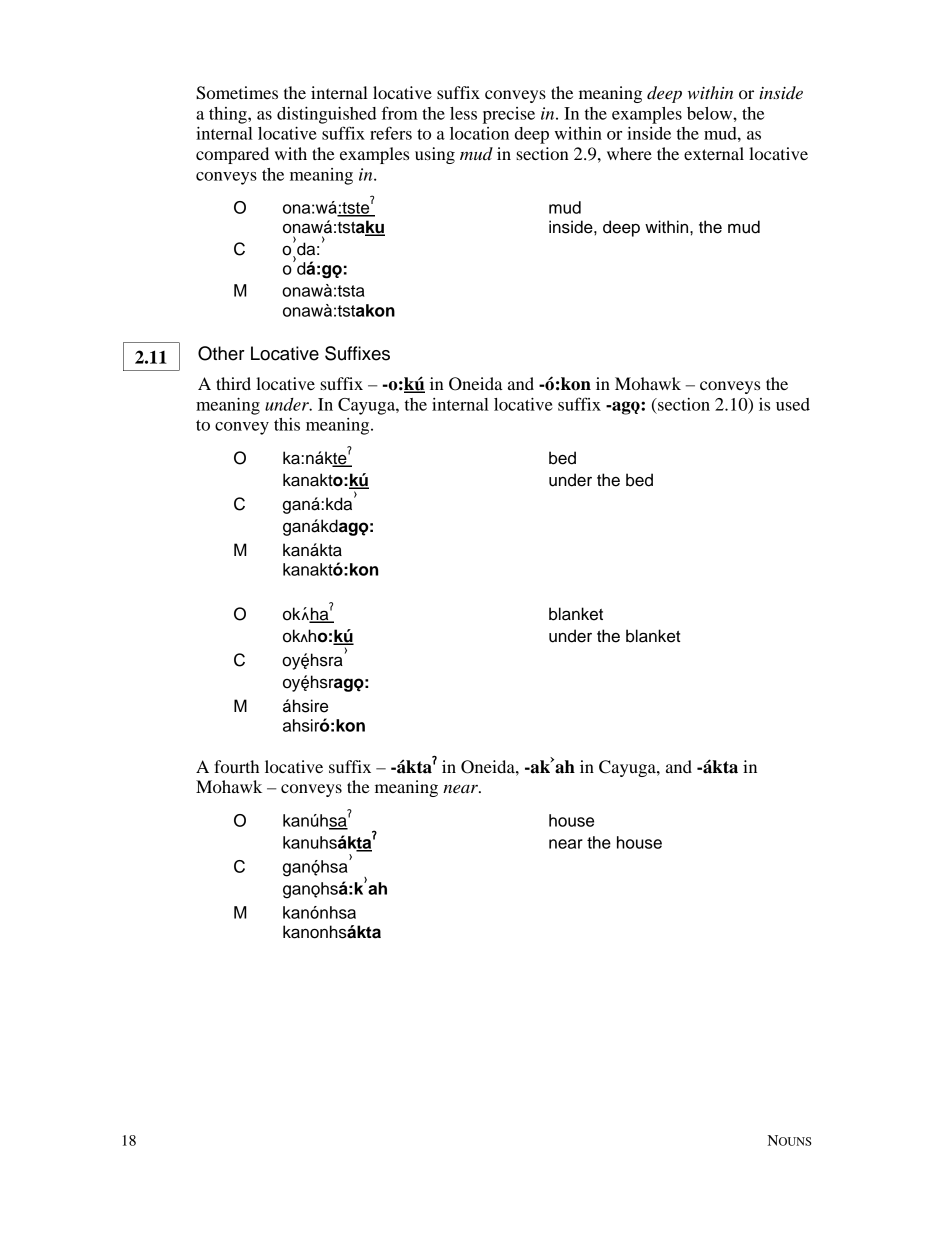  I want to click on compared, so click(232, 155).
